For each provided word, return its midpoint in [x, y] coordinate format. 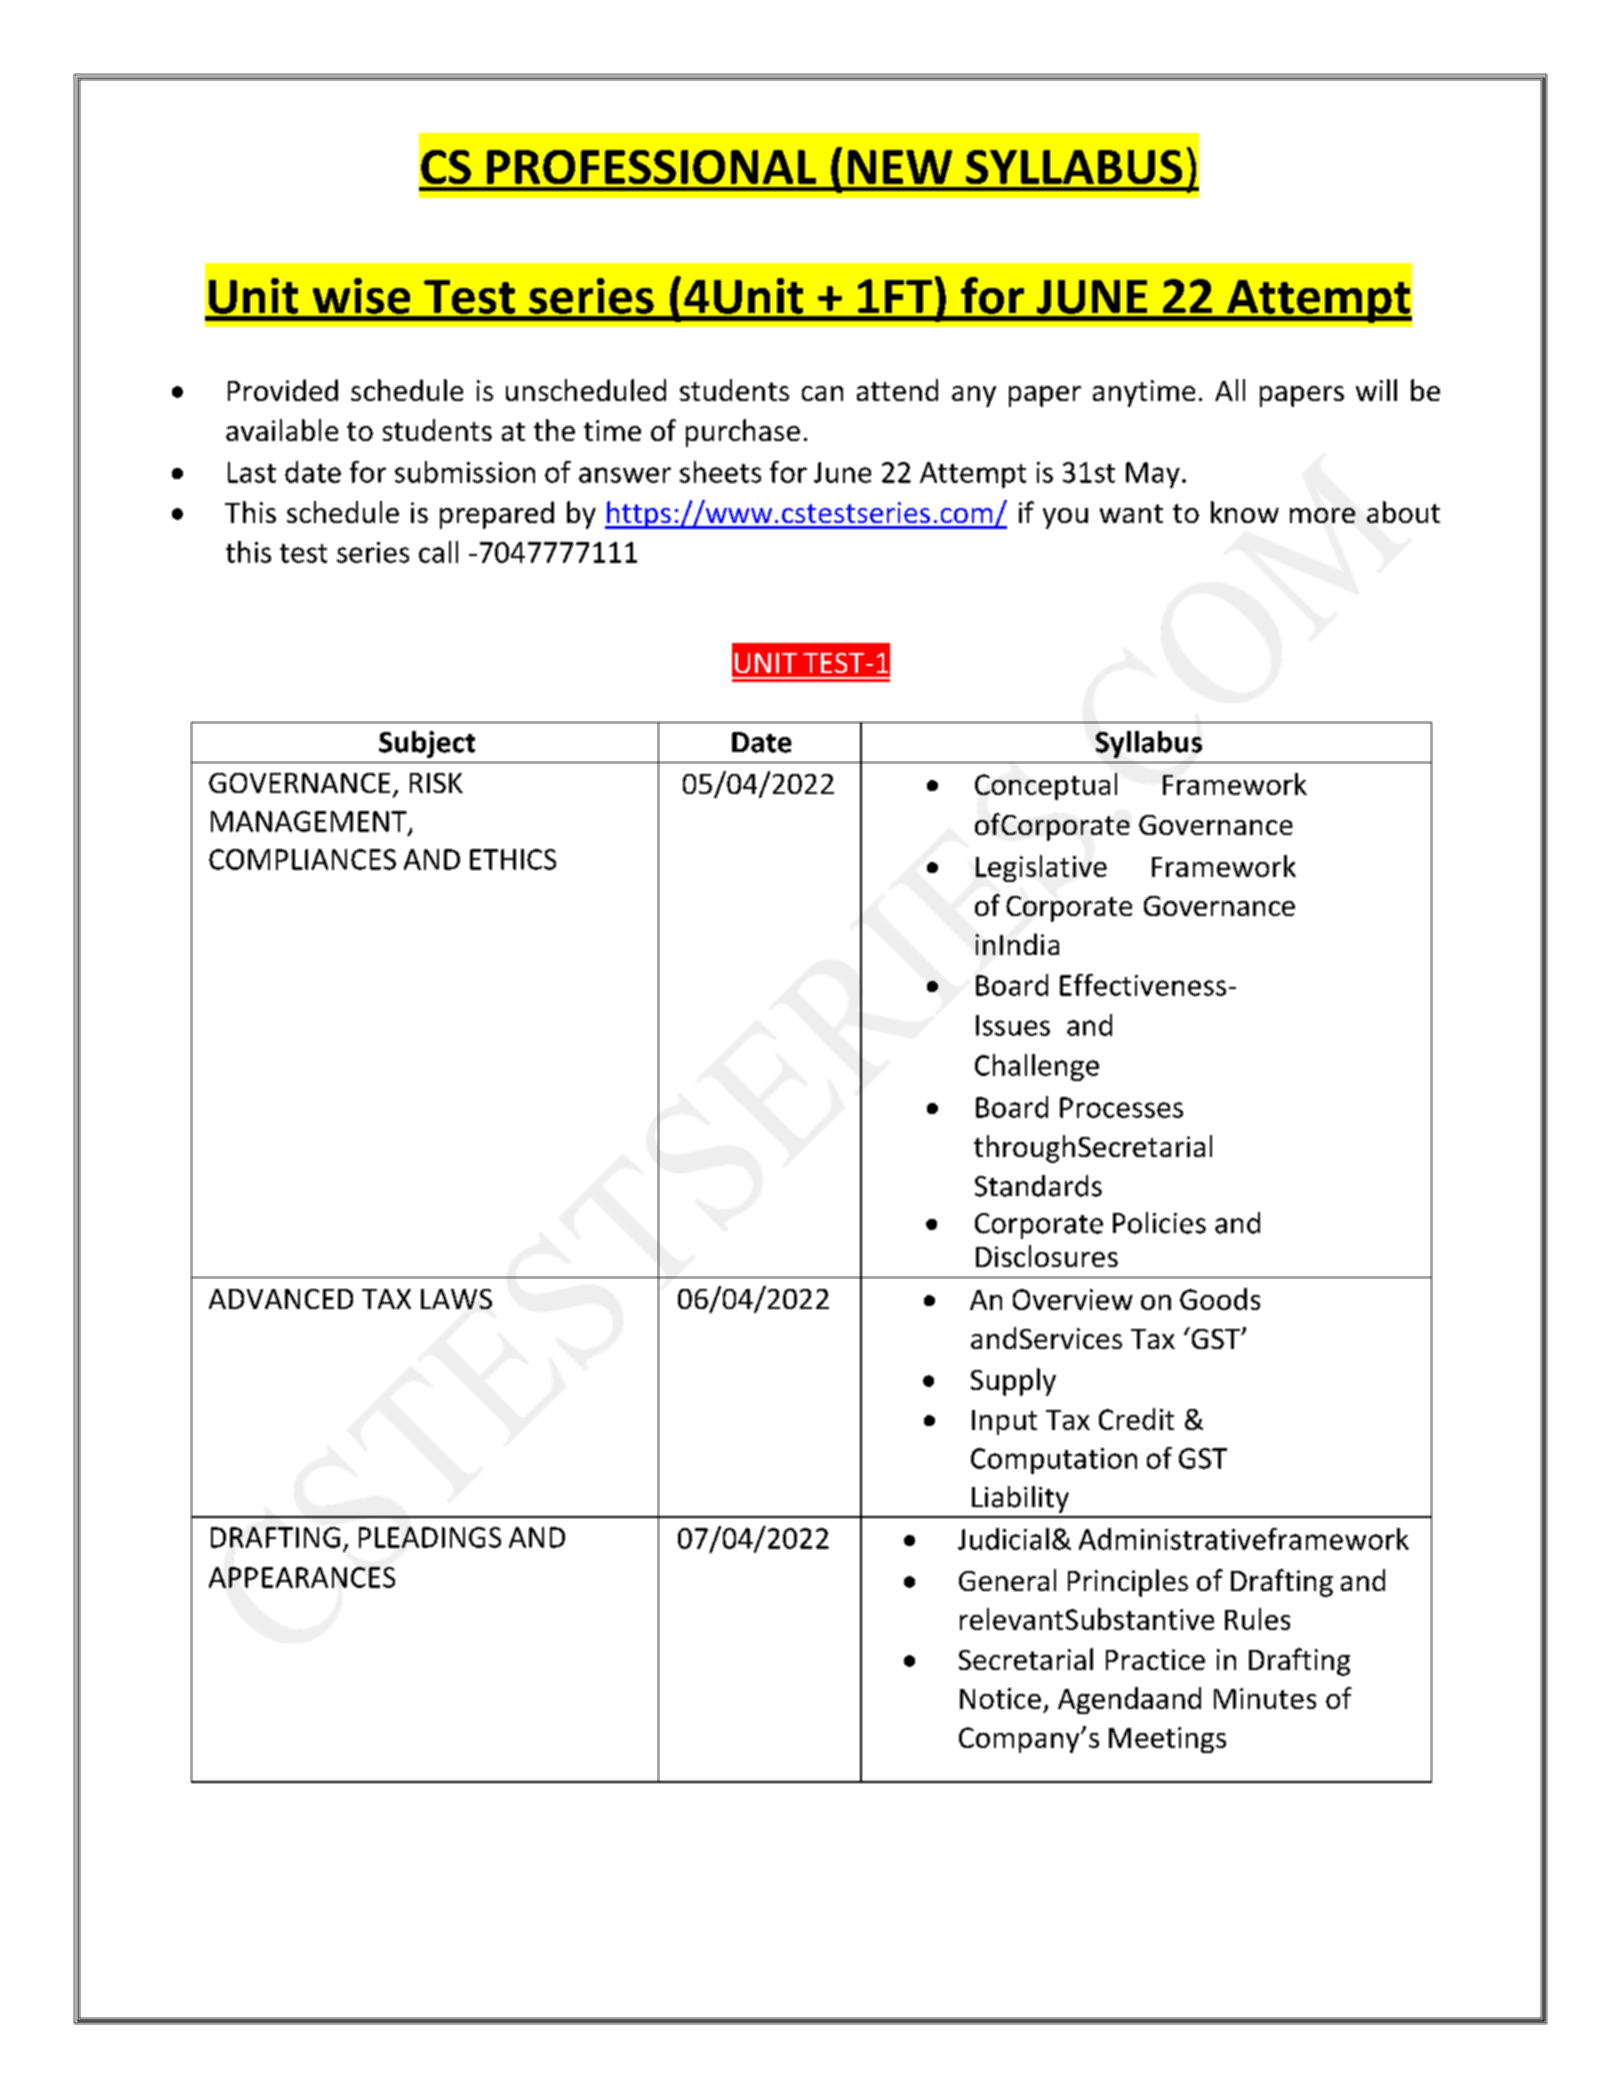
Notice [1000, 1698]
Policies [1159, 1223]
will [1376, 390]
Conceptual [1046, 786]
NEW [900, 167]
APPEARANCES [302, 1577]
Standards [1038, 1186]
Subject [427, 744]
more [1322, 515]
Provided [283, 390]
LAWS [456, 1299]
